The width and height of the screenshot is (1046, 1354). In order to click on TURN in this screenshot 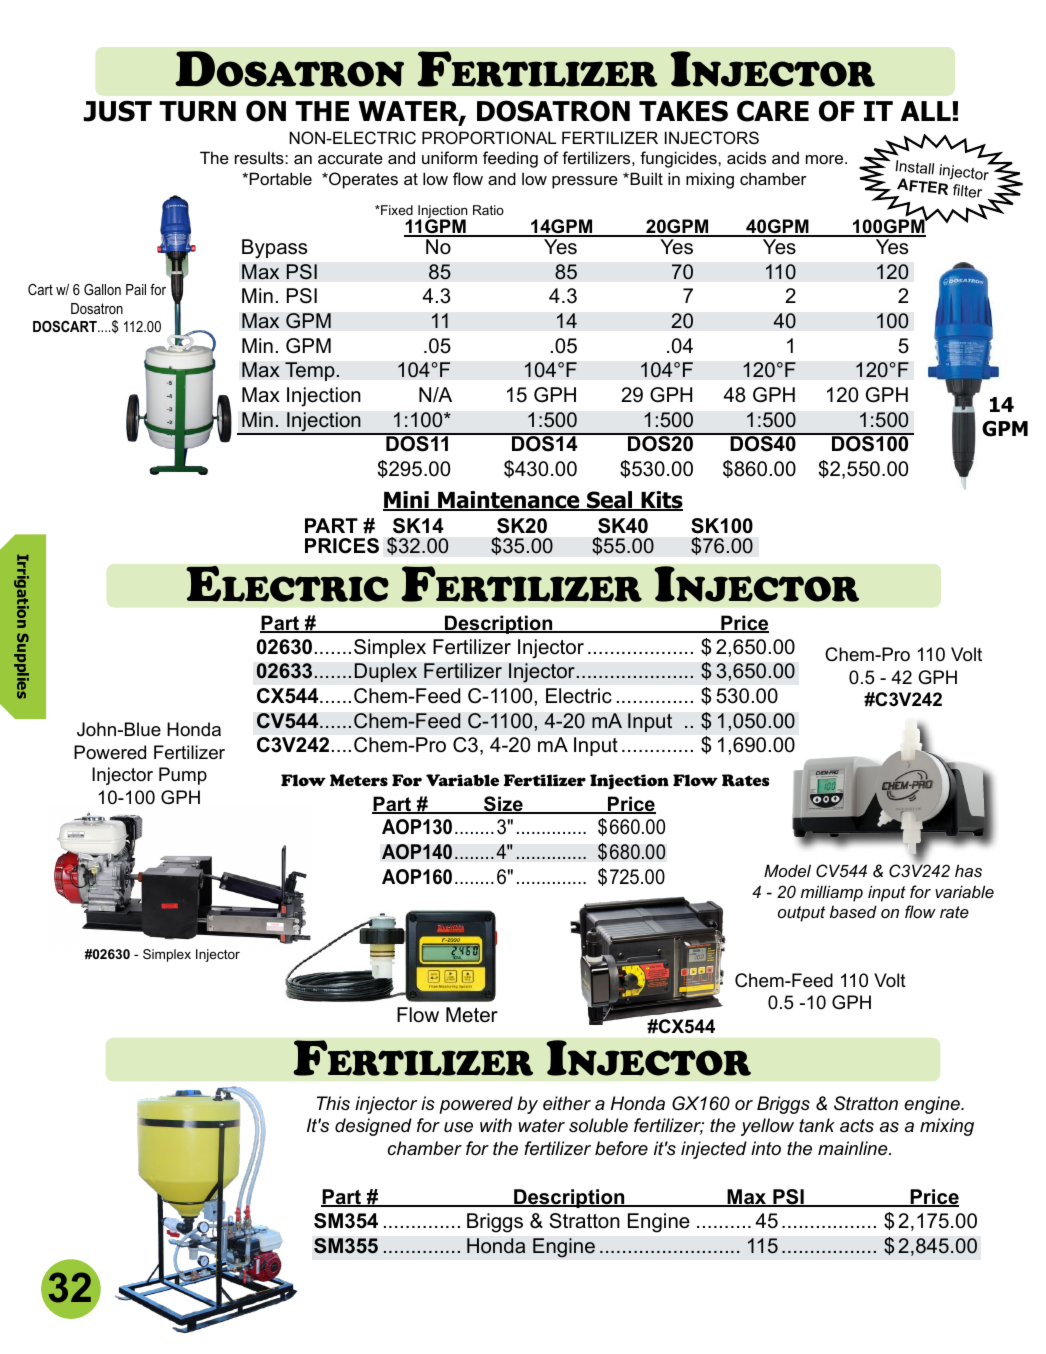, I will do `click(197, 111)`.
